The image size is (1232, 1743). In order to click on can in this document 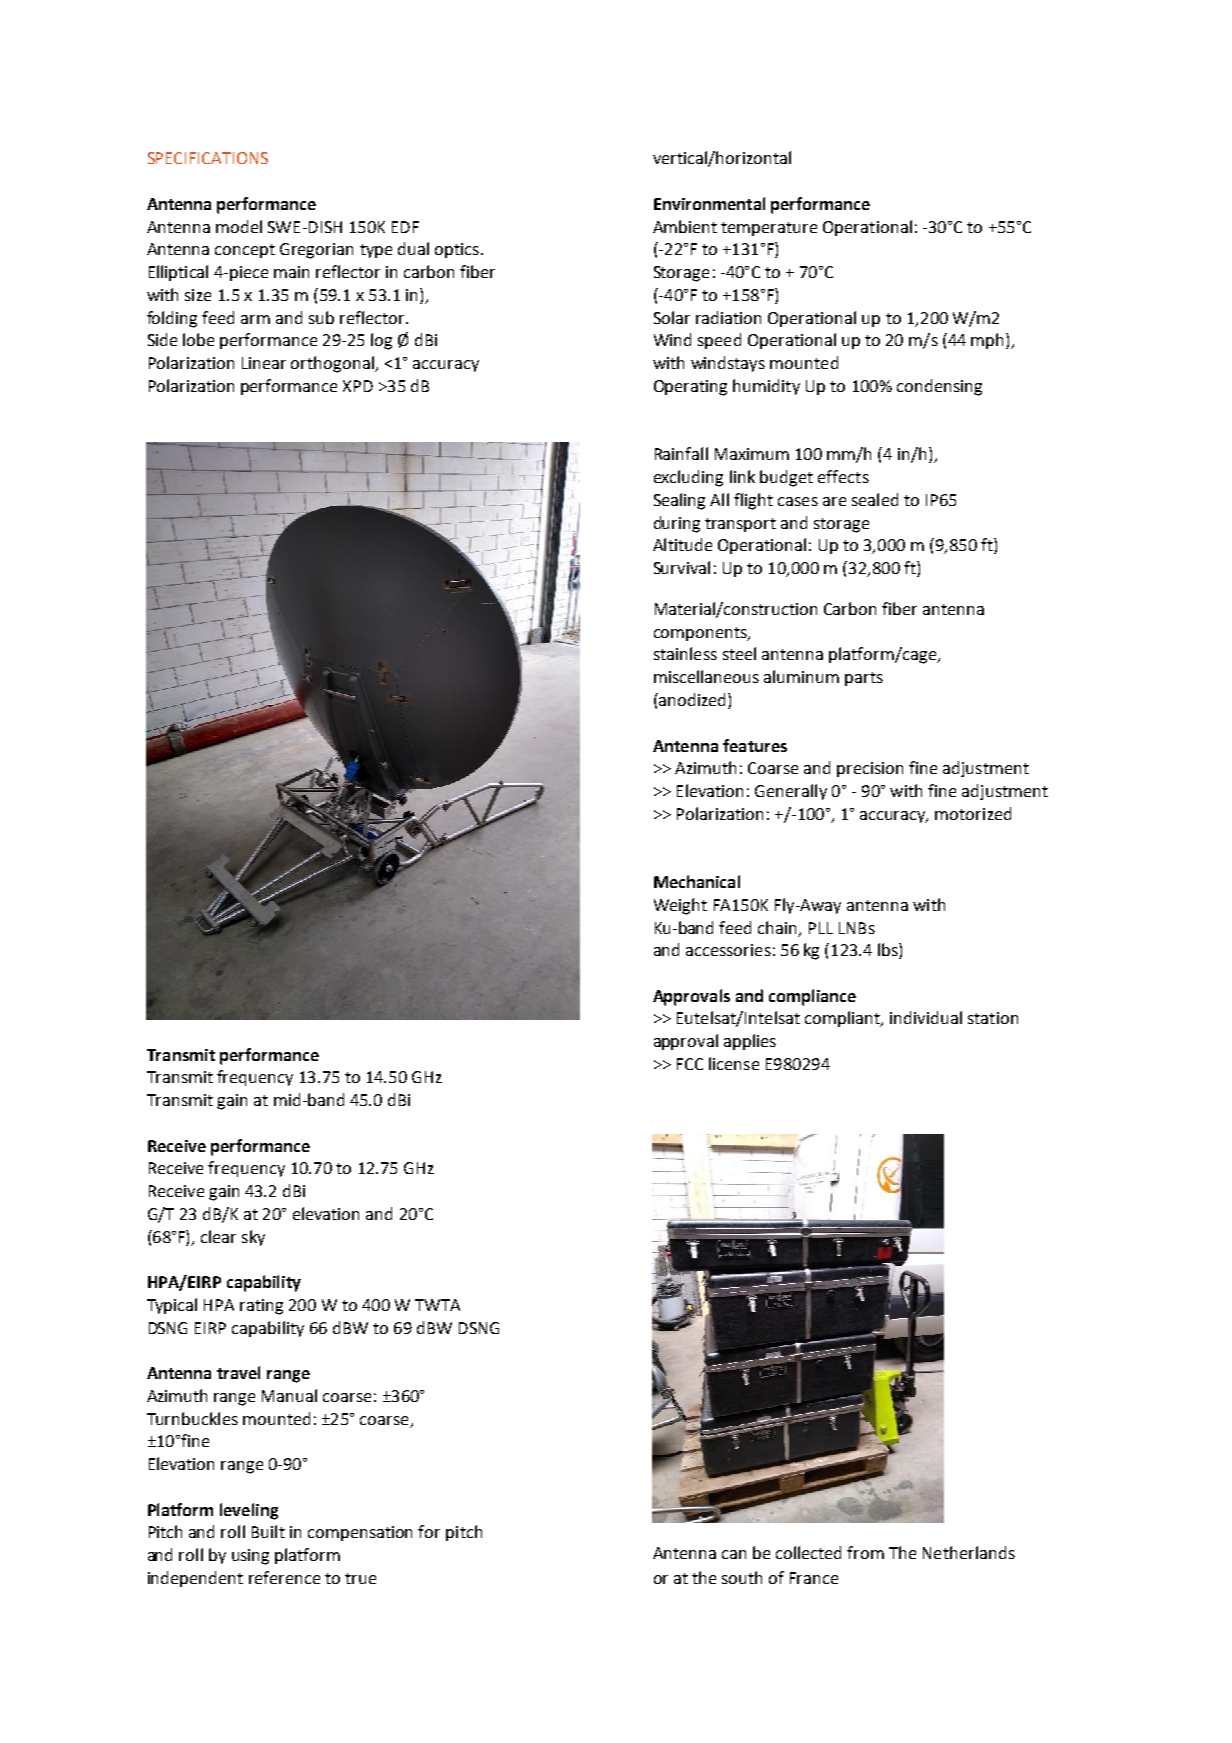, I will do `click(734, 1554)`.
